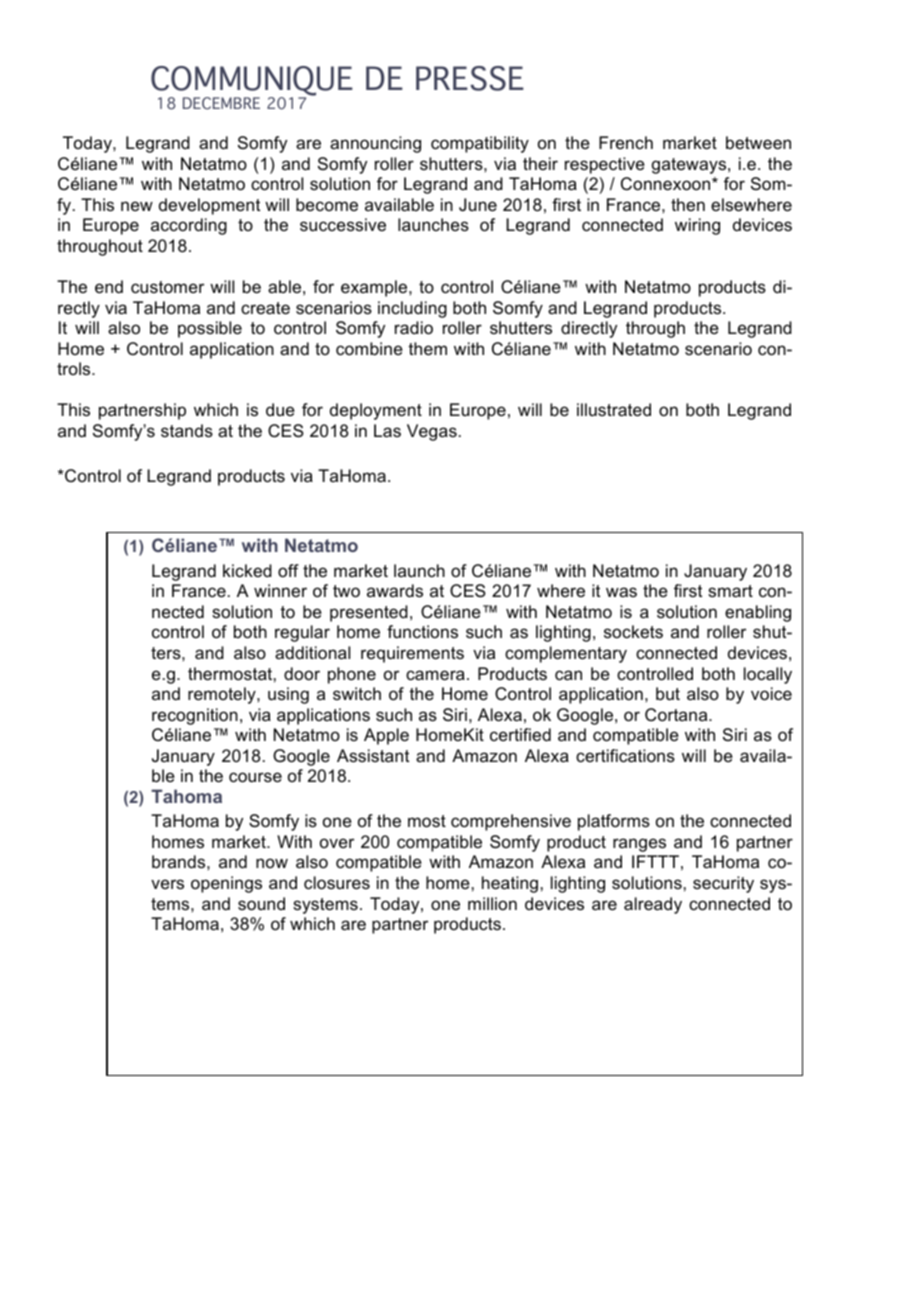 The image size is (924, 1308). Describe the element at coordinates (223, 695) in the screenshot. I see `remotely` at that location.
